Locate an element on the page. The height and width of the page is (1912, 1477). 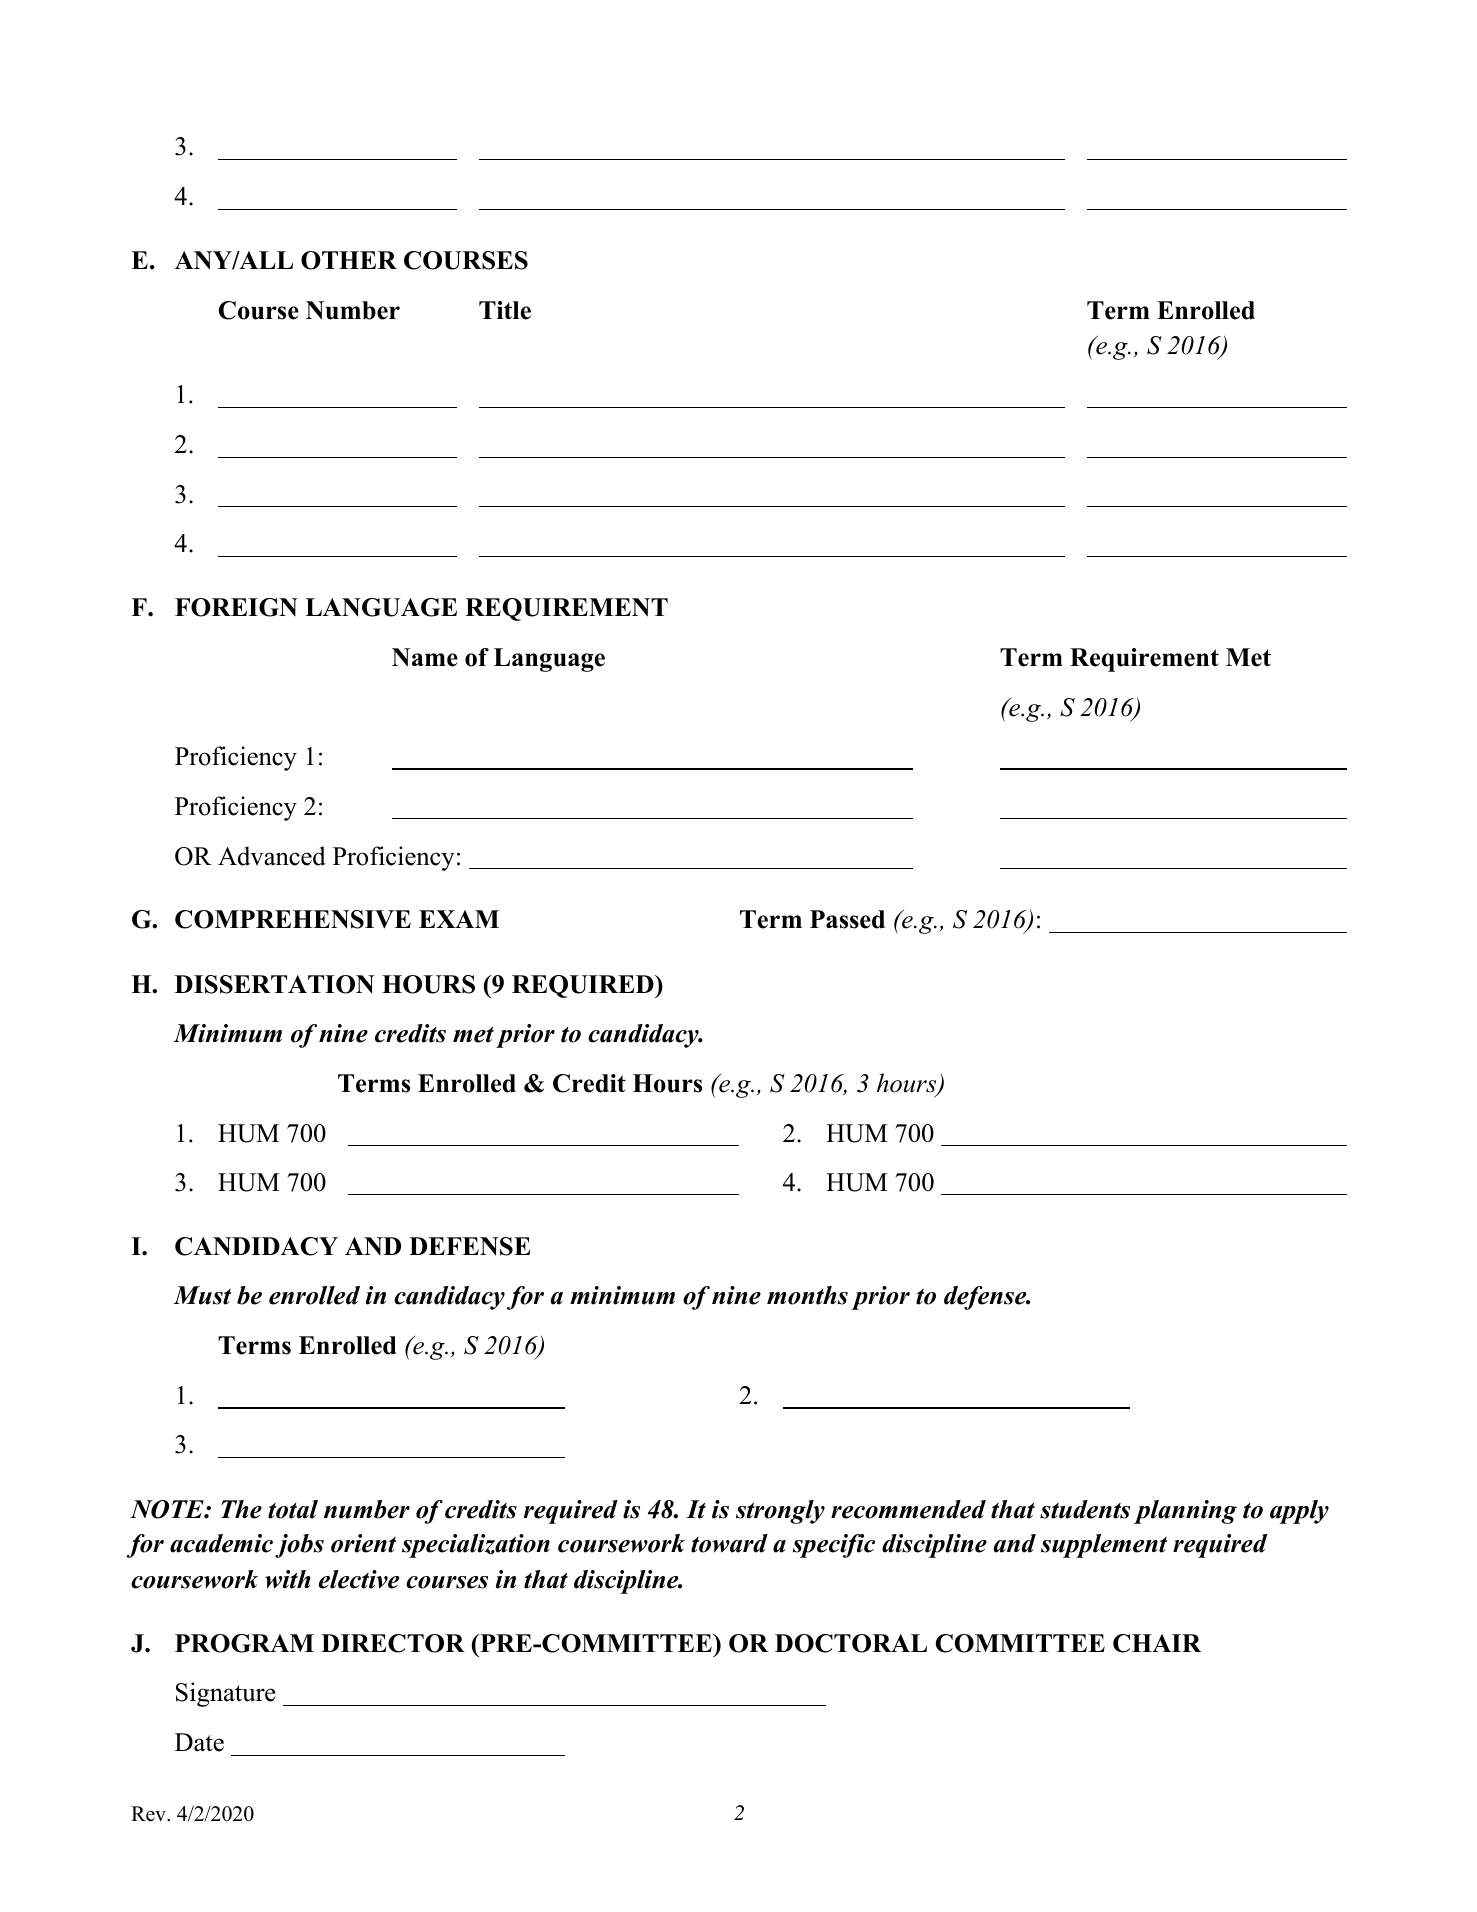
months is located at coordinates (807, 1295).
